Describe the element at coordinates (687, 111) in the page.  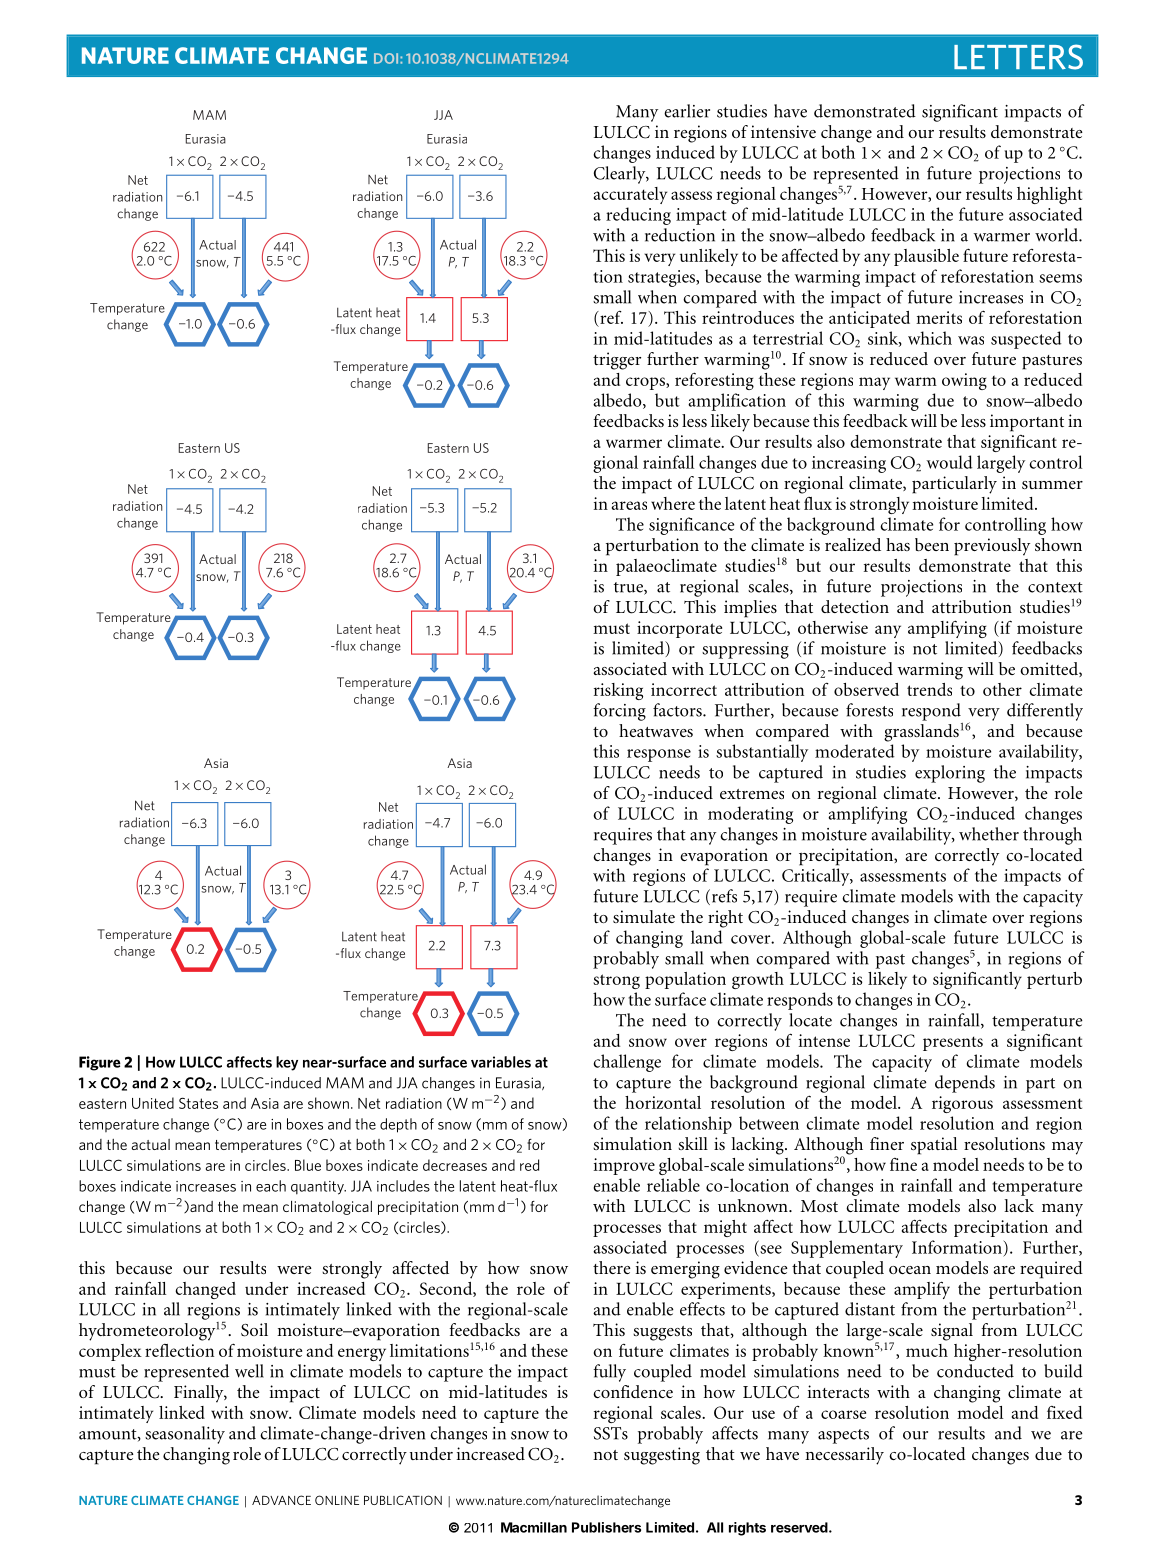
I see `earlier` at that location.
